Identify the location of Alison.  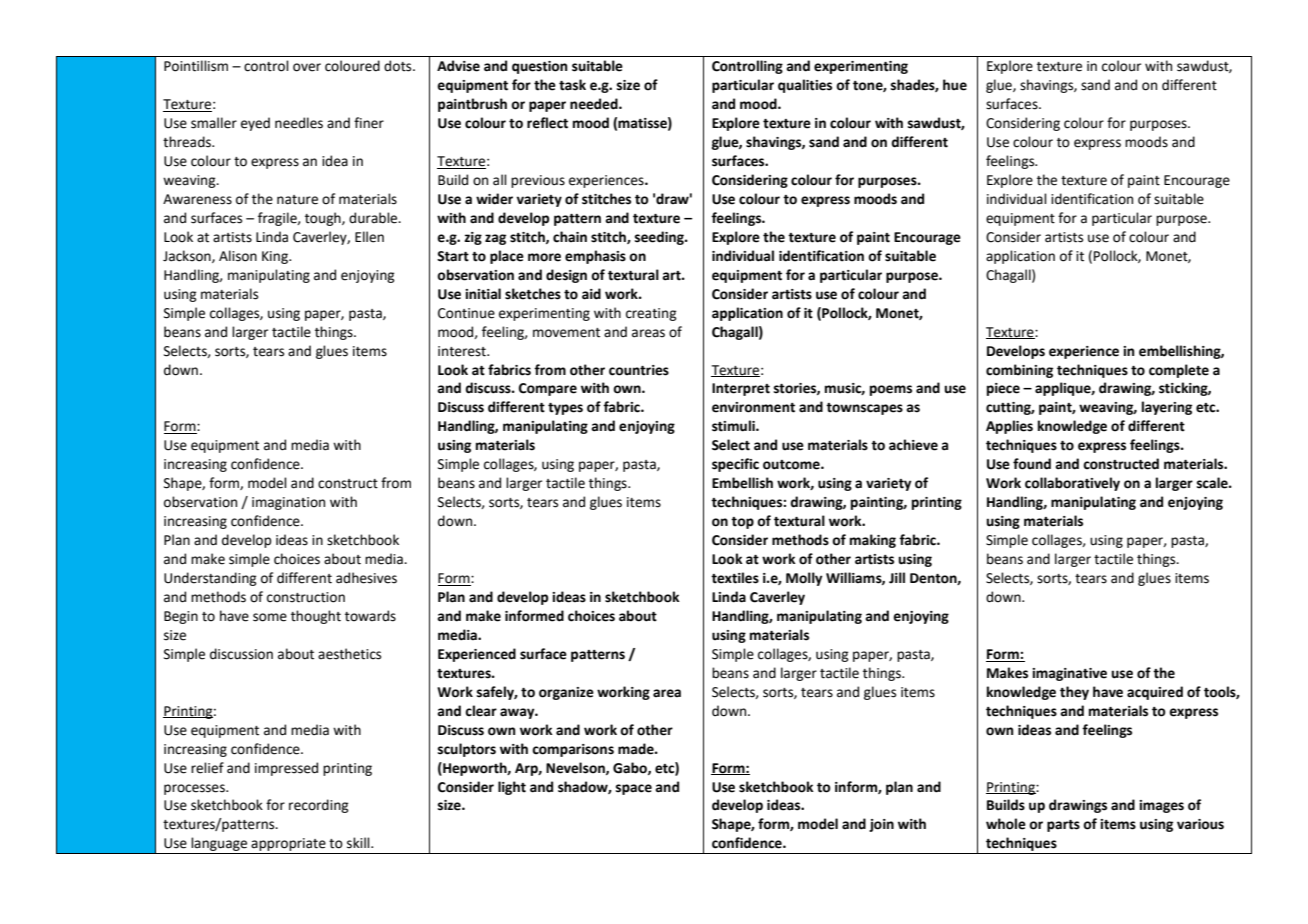
(238, 256).
